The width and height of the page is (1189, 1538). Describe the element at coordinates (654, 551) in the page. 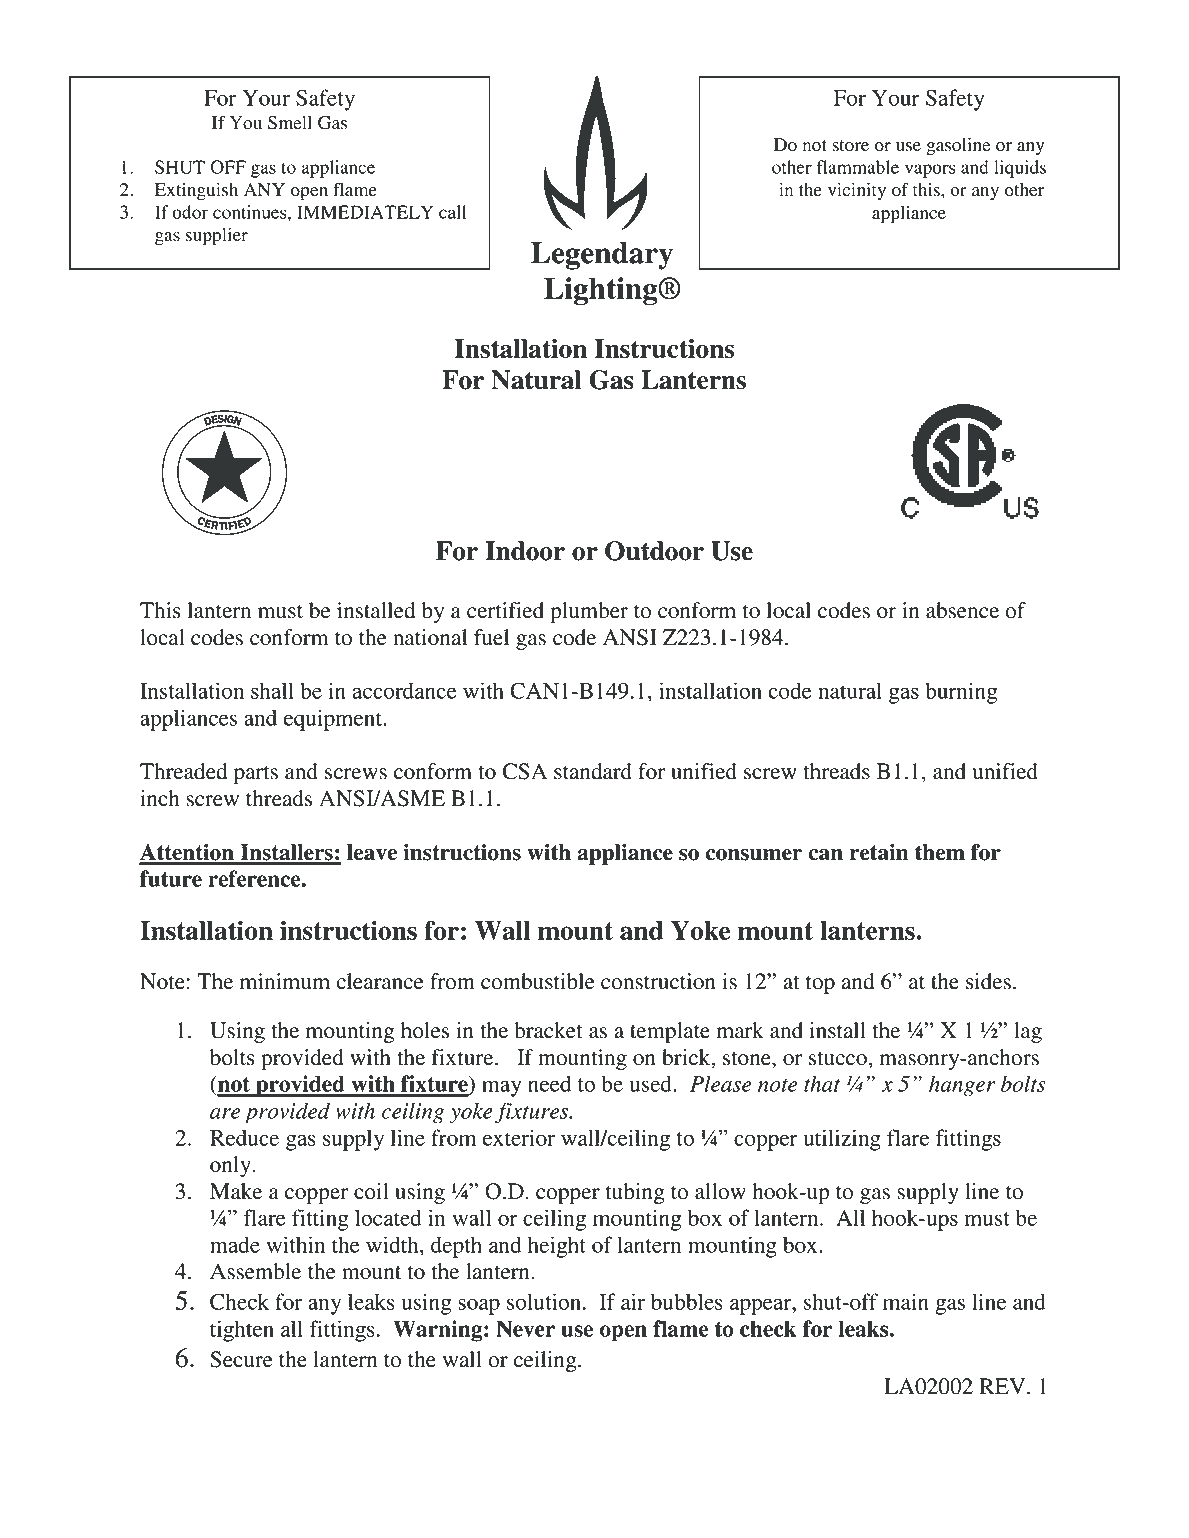

I see `Outdoor` at that location.
